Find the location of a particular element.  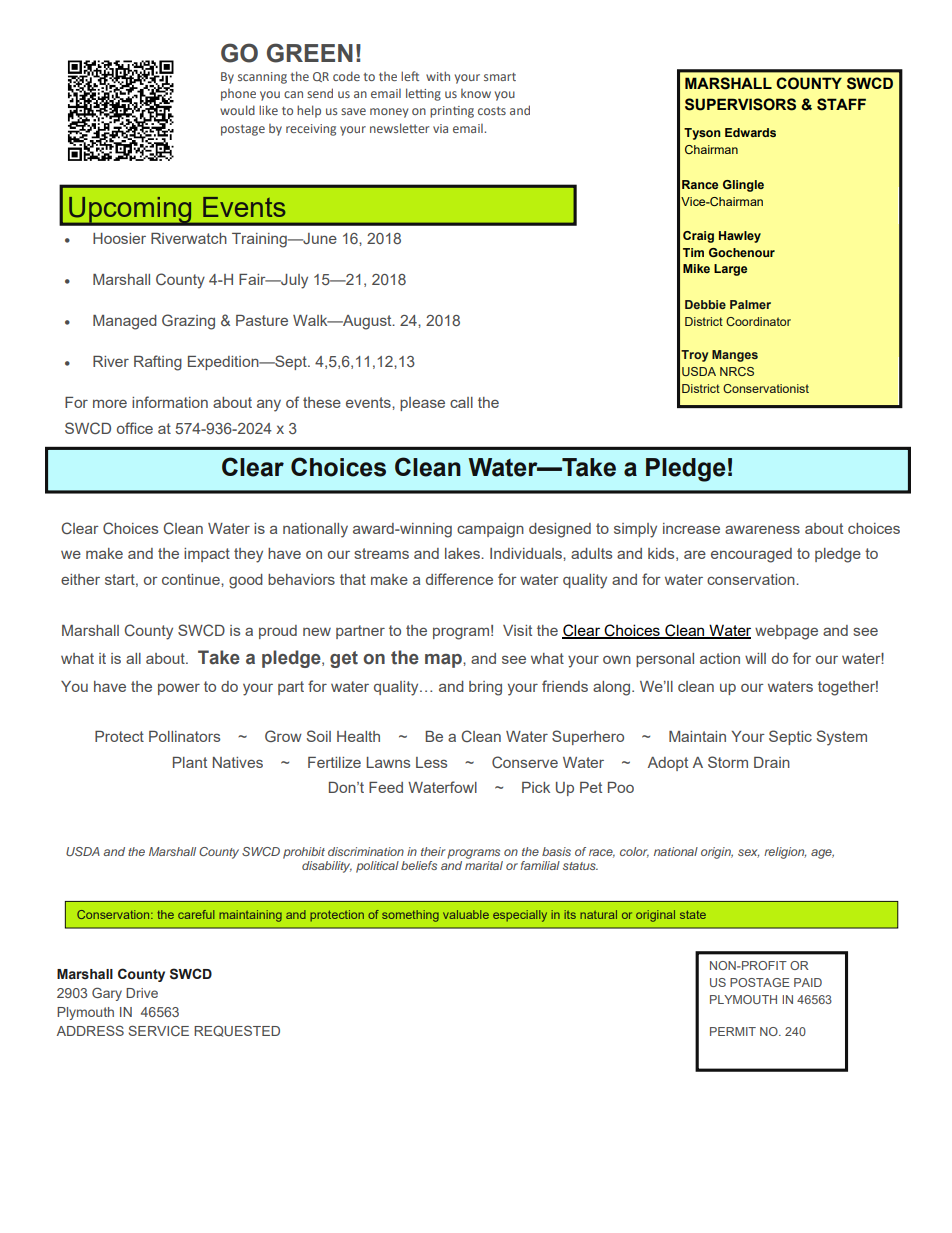

Less is located at coordinates (431, 762).
